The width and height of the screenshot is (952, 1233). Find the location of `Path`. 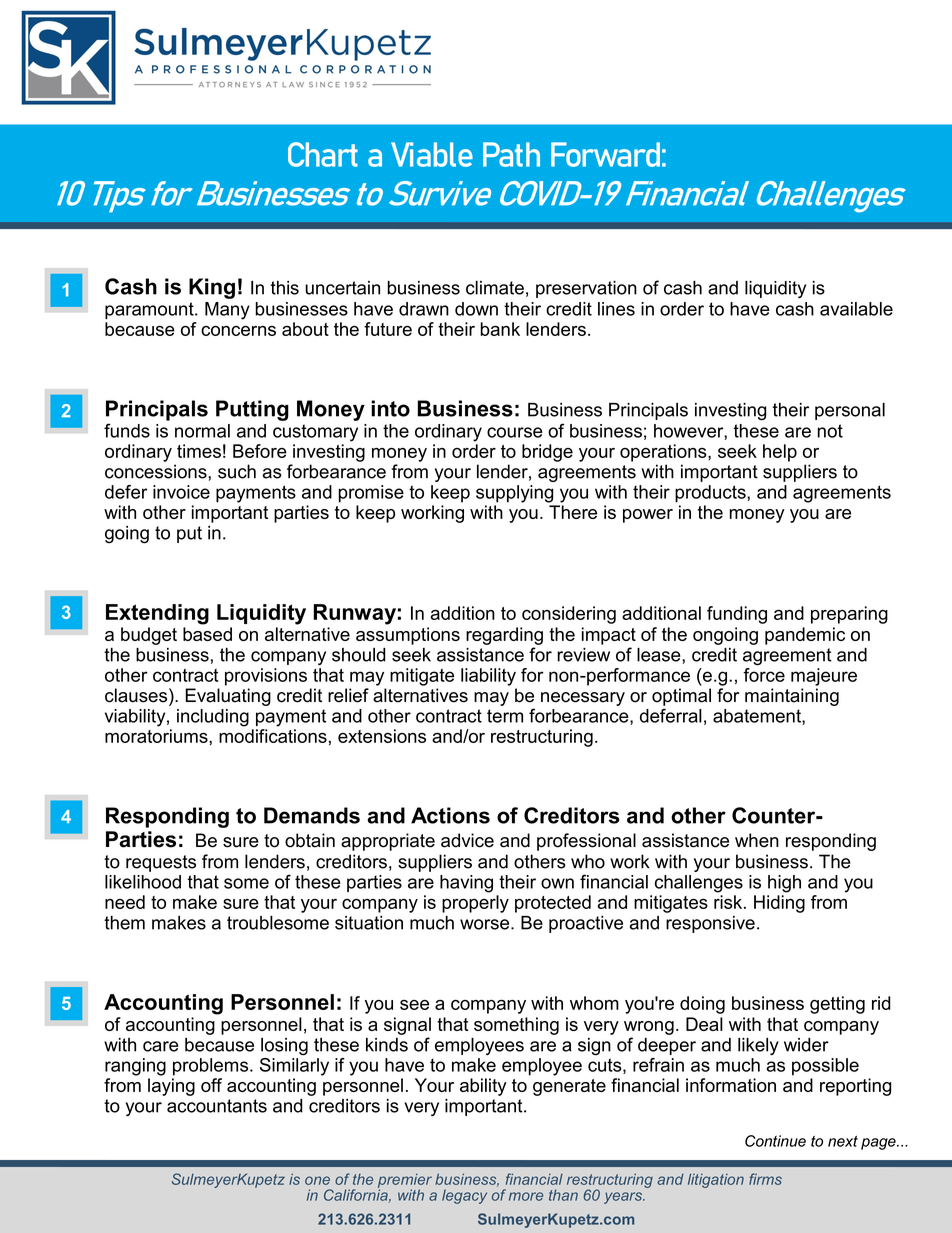

Path is located at coordinates (511, 154).
